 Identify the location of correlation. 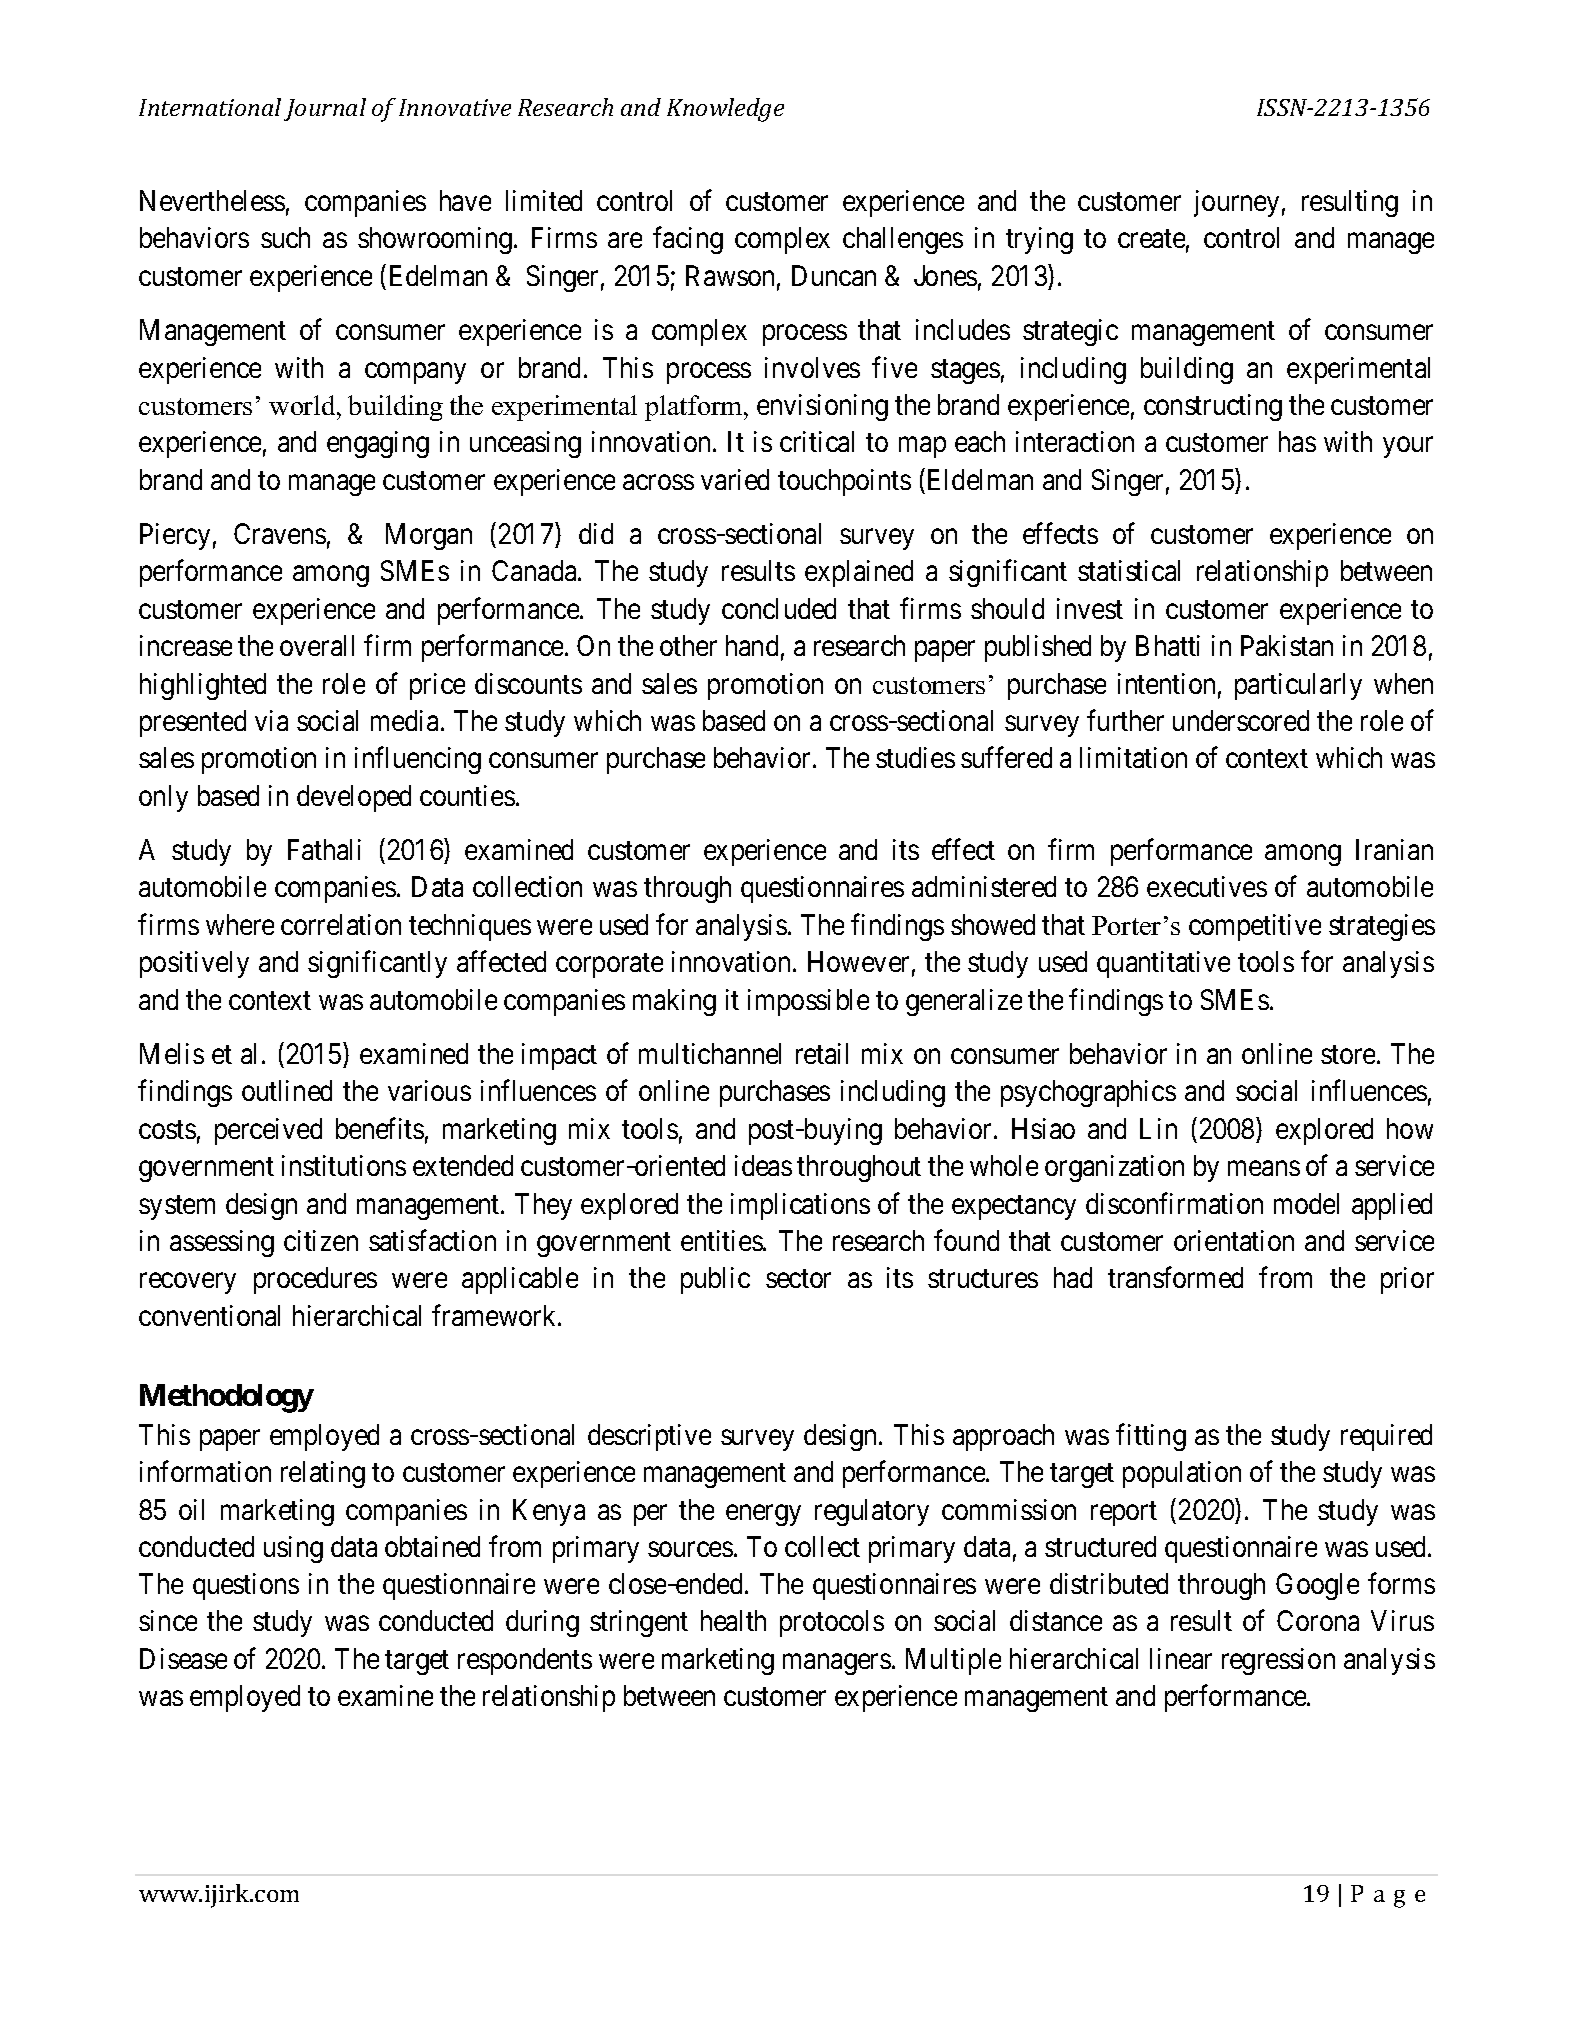
(341, 924).
